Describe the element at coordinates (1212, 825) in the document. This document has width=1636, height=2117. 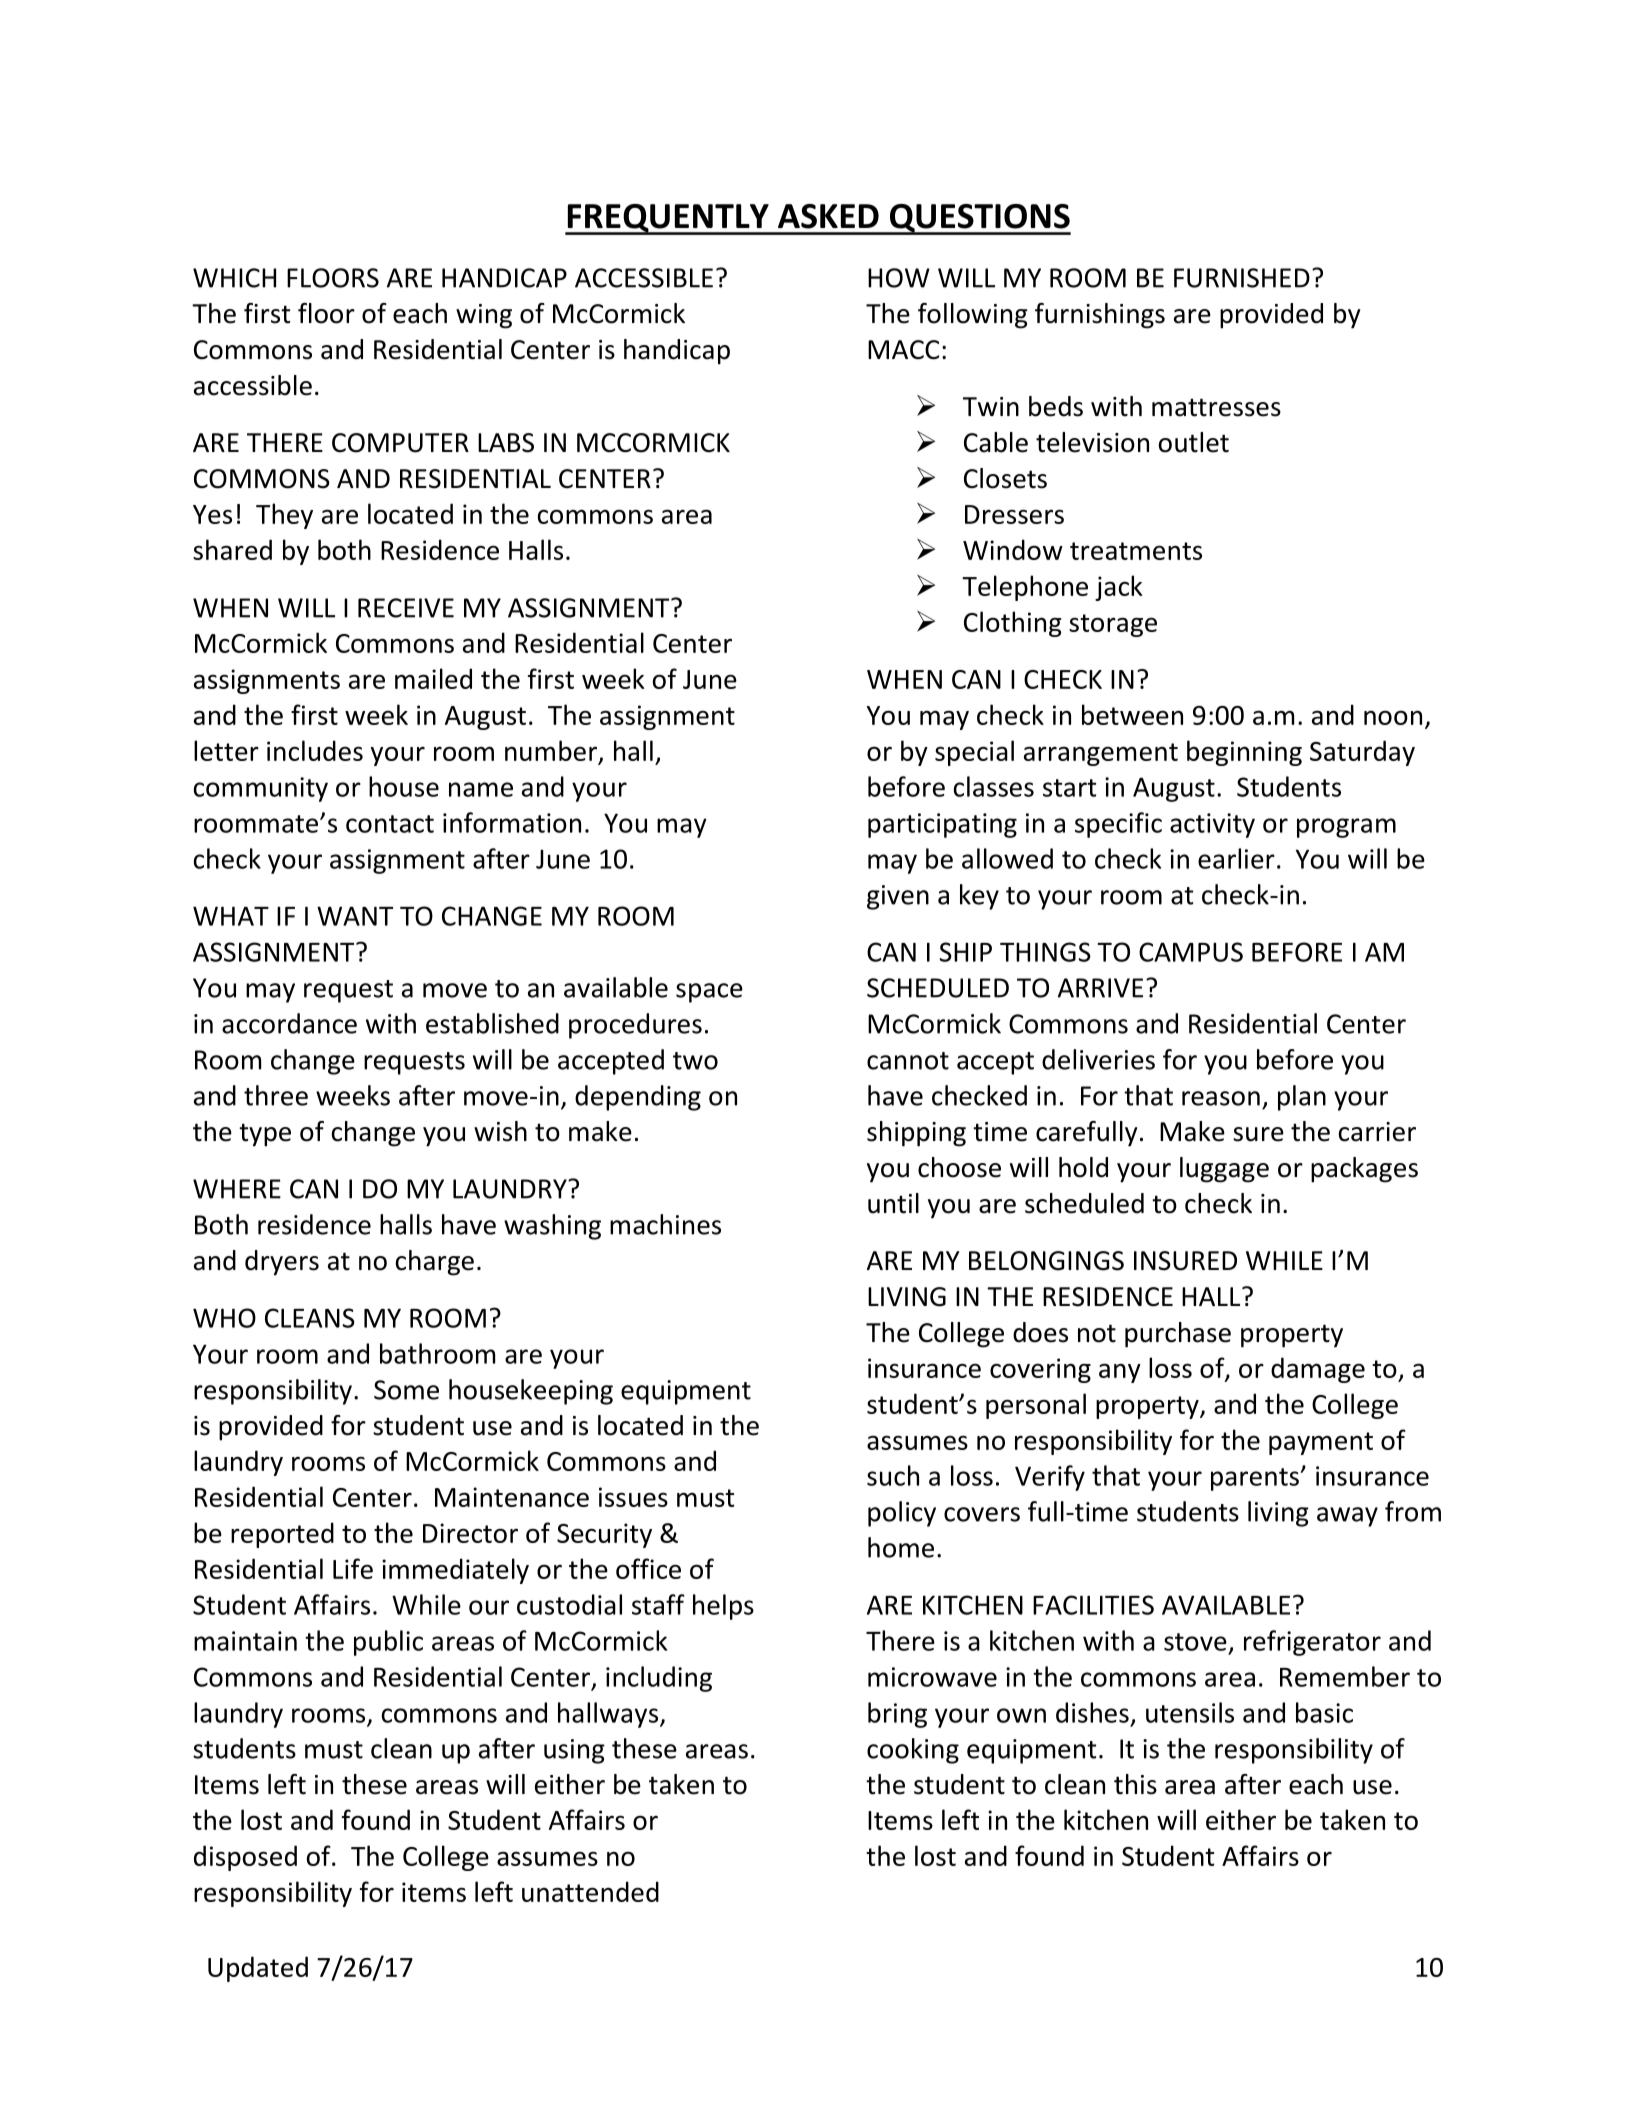
I see `activity` at that location.
